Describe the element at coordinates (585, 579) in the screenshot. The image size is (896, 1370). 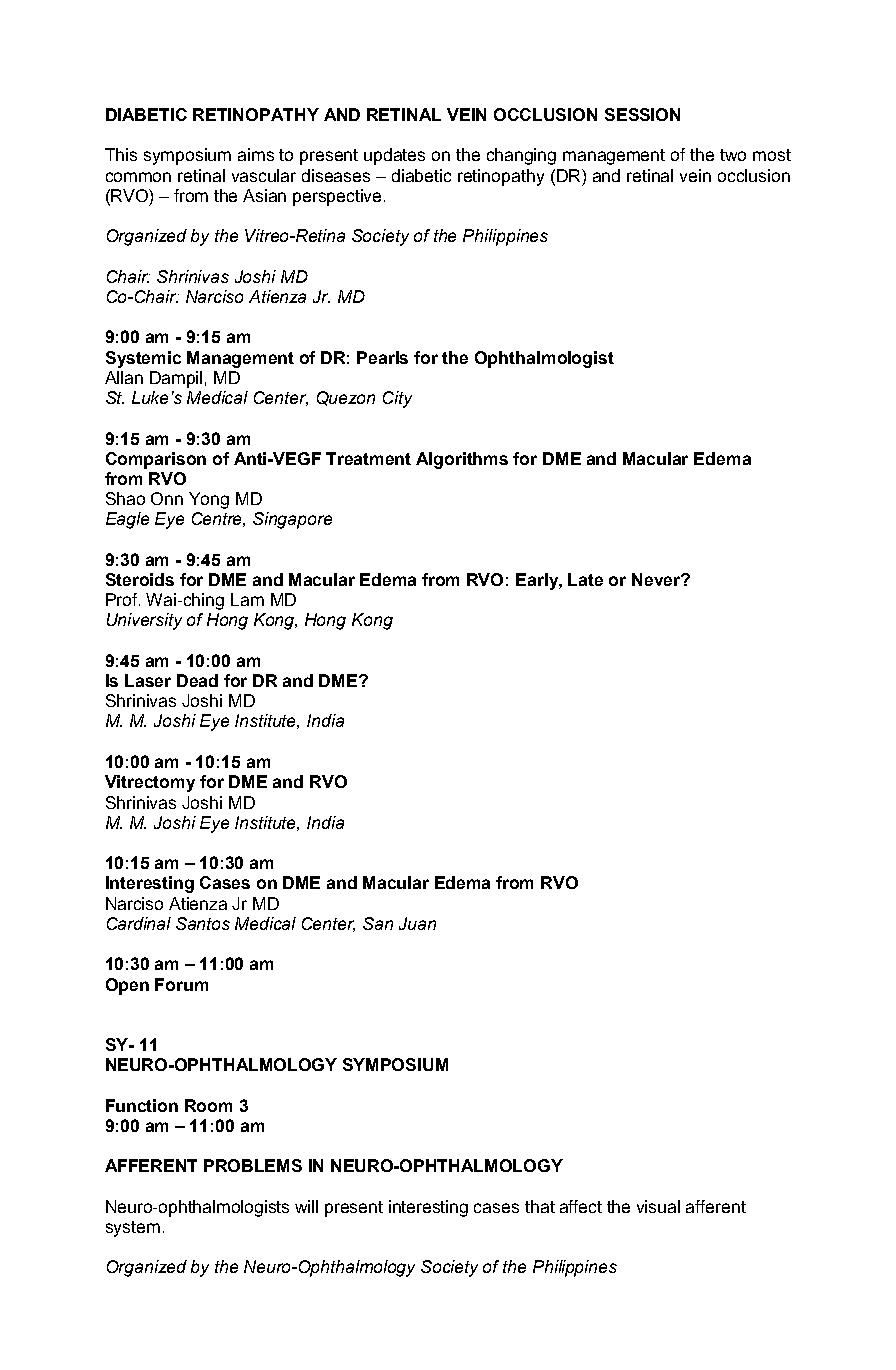
I see `Late` at that location.
